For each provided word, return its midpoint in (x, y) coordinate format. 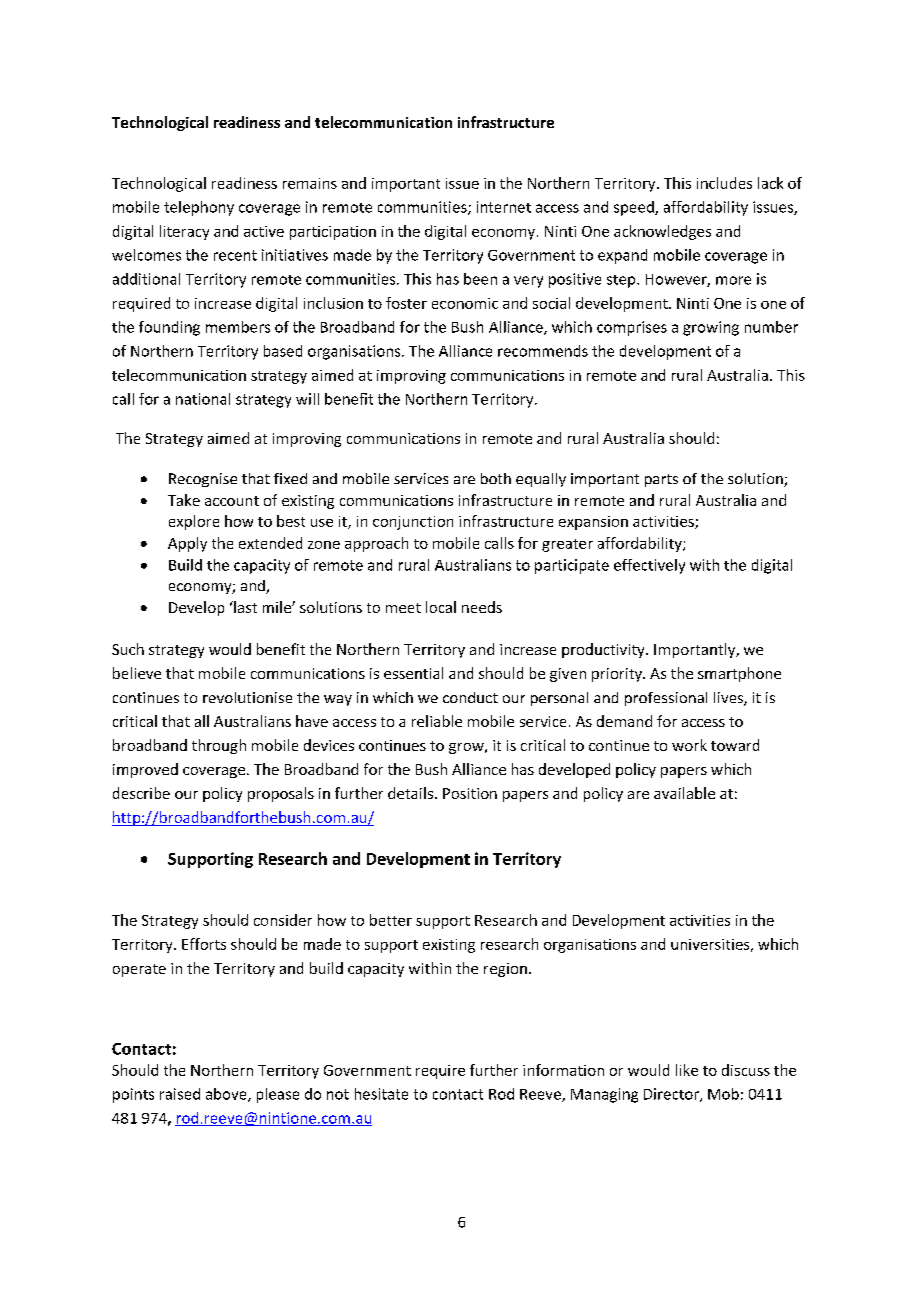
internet (504, 207)
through (219, 746)
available (684, 793)
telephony (199, 208)
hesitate (381, 1094)
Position (470, 793)
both (496, 478)
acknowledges (662, 232)
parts (661, 480)
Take (184, 500)
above (227, 1095)
